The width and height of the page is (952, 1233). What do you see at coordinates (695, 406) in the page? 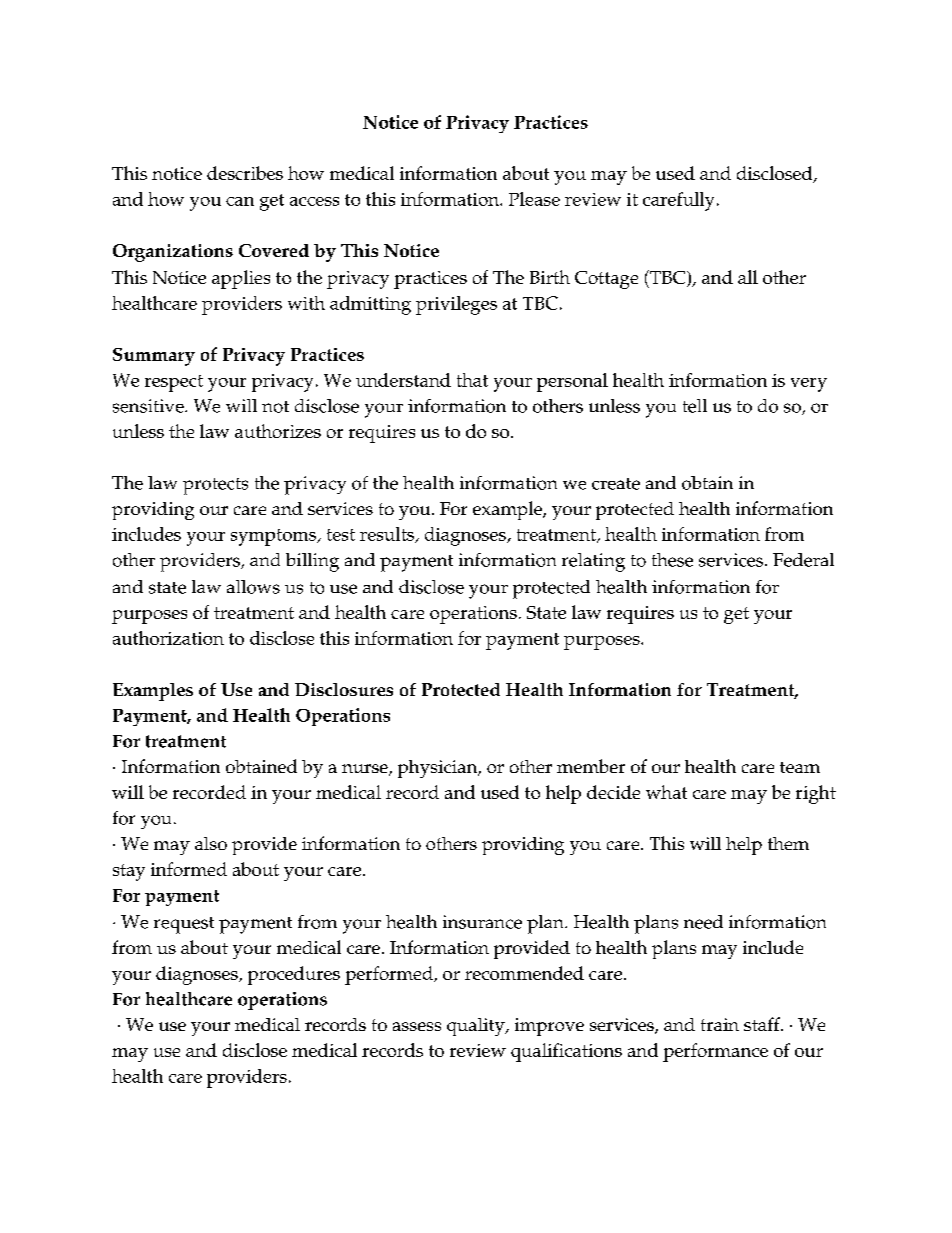
I see `tell` at bounding box center [695, 406].
